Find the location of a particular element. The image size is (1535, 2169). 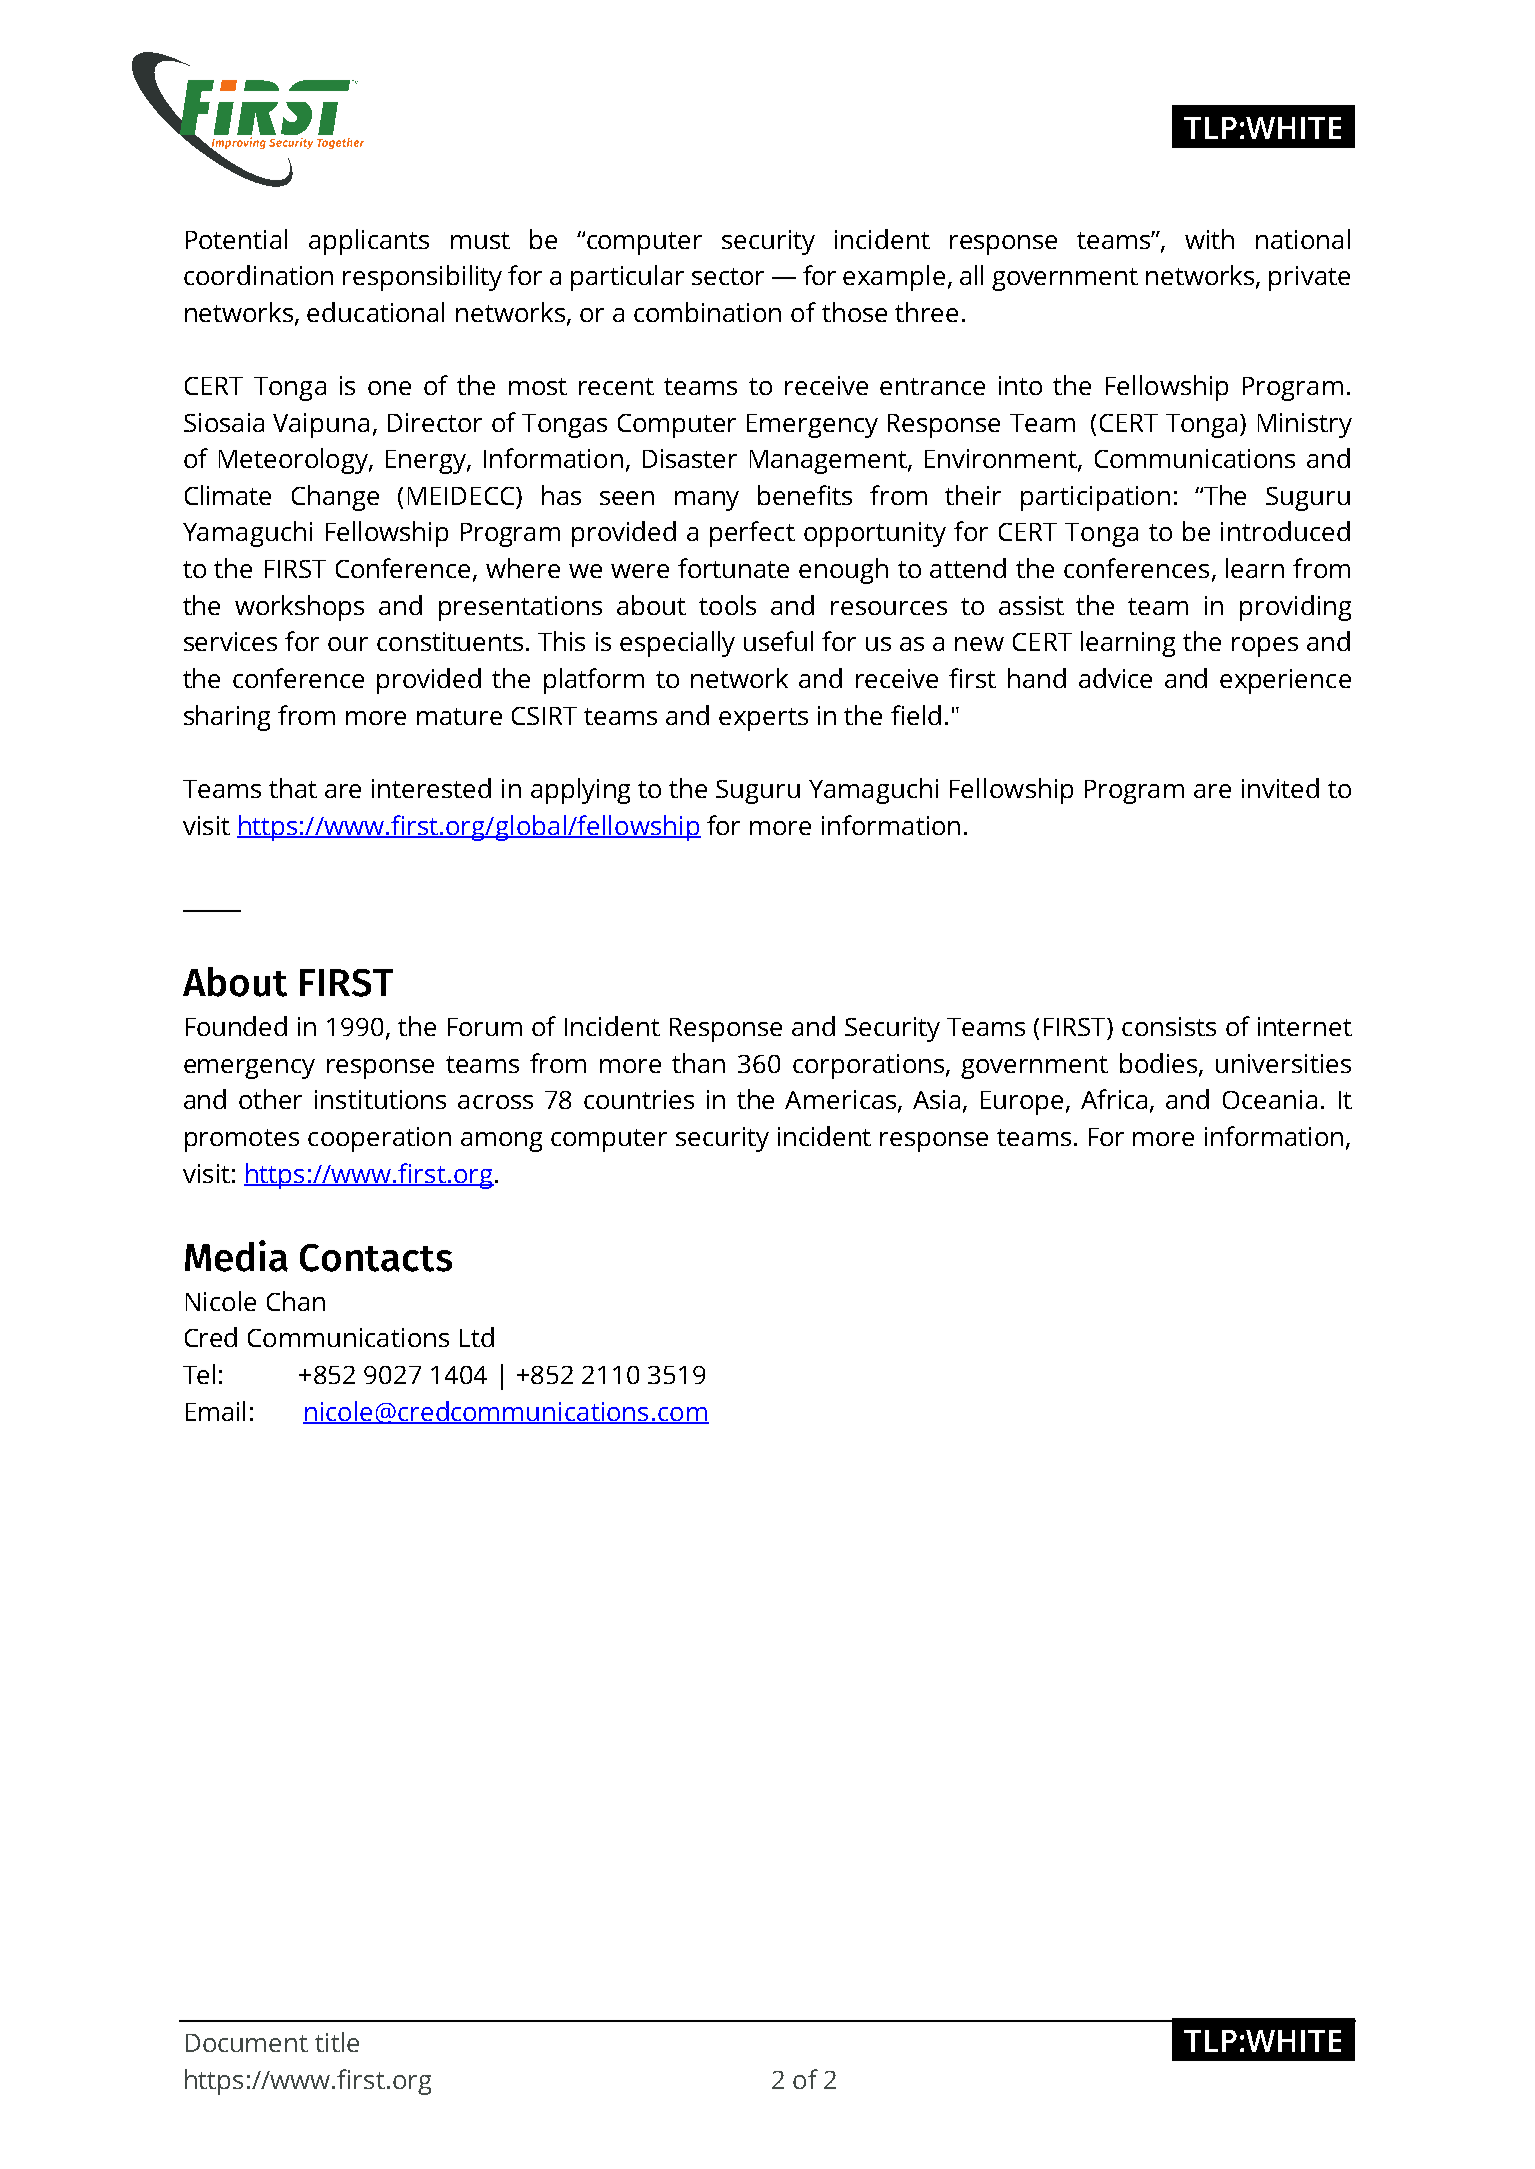

Email is located at coordinates (215, 1411).
